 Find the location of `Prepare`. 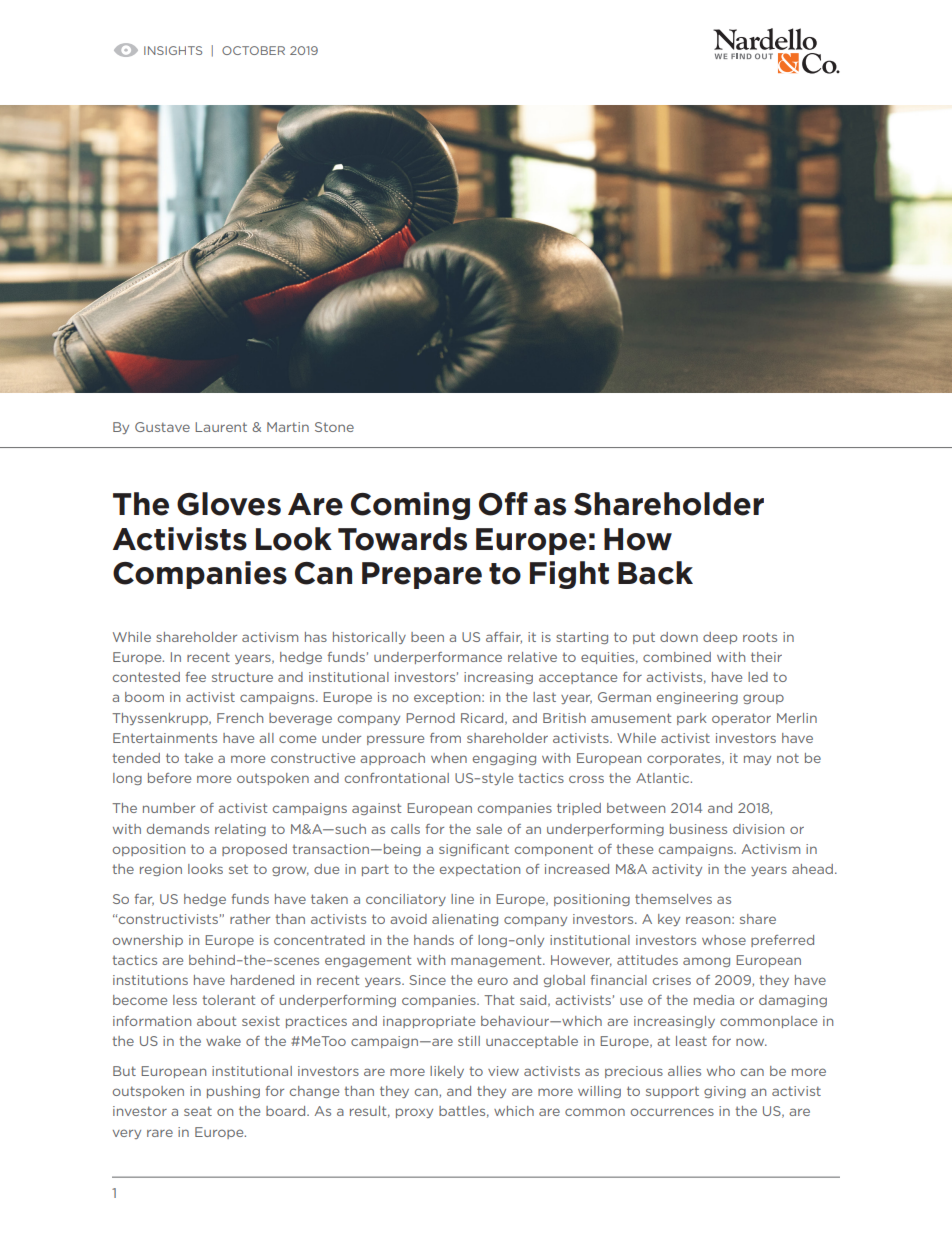

Prepare is located at coordinates (422, 575).
